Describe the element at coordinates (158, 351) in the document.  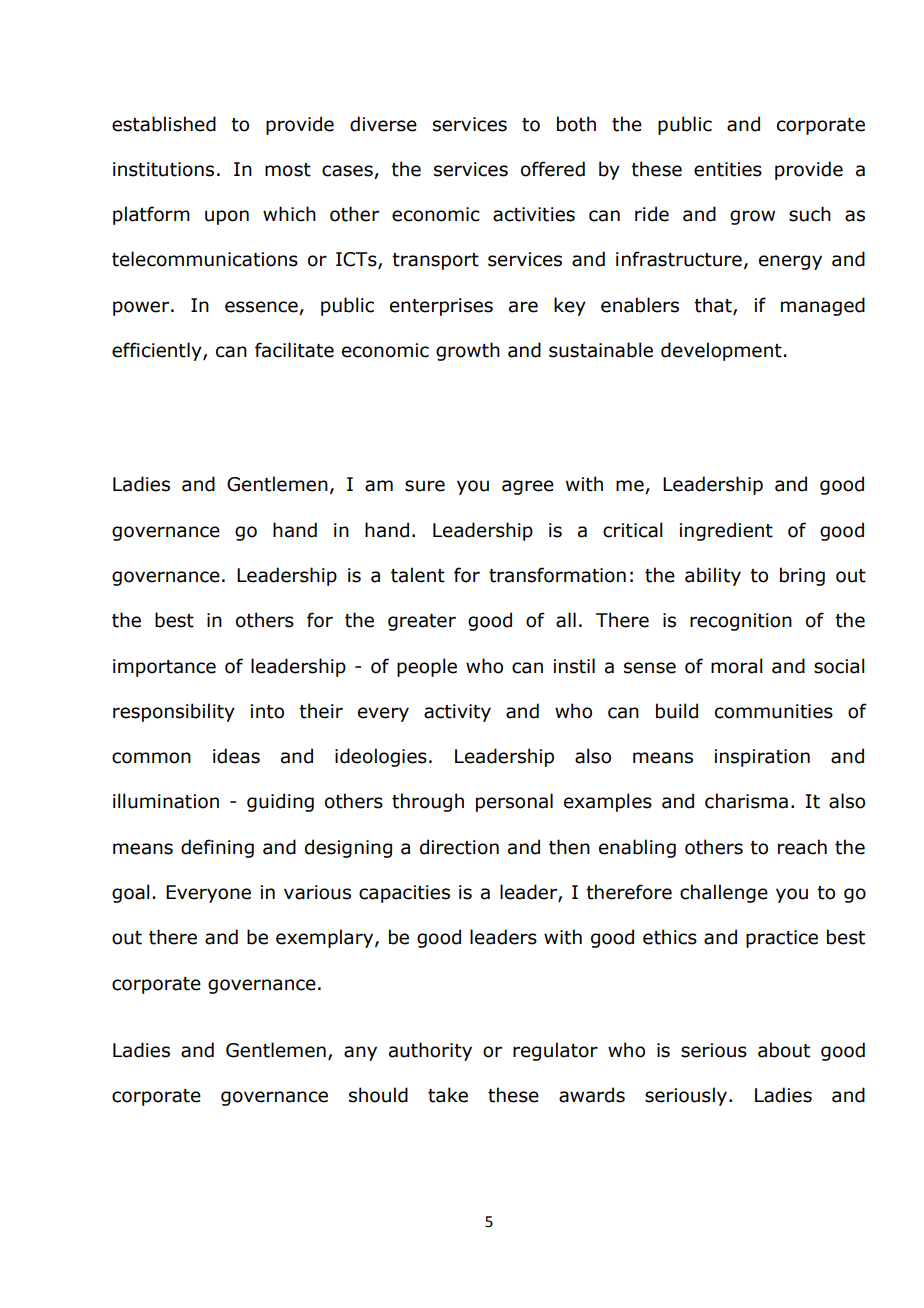
I see `efficiently` at that location.
